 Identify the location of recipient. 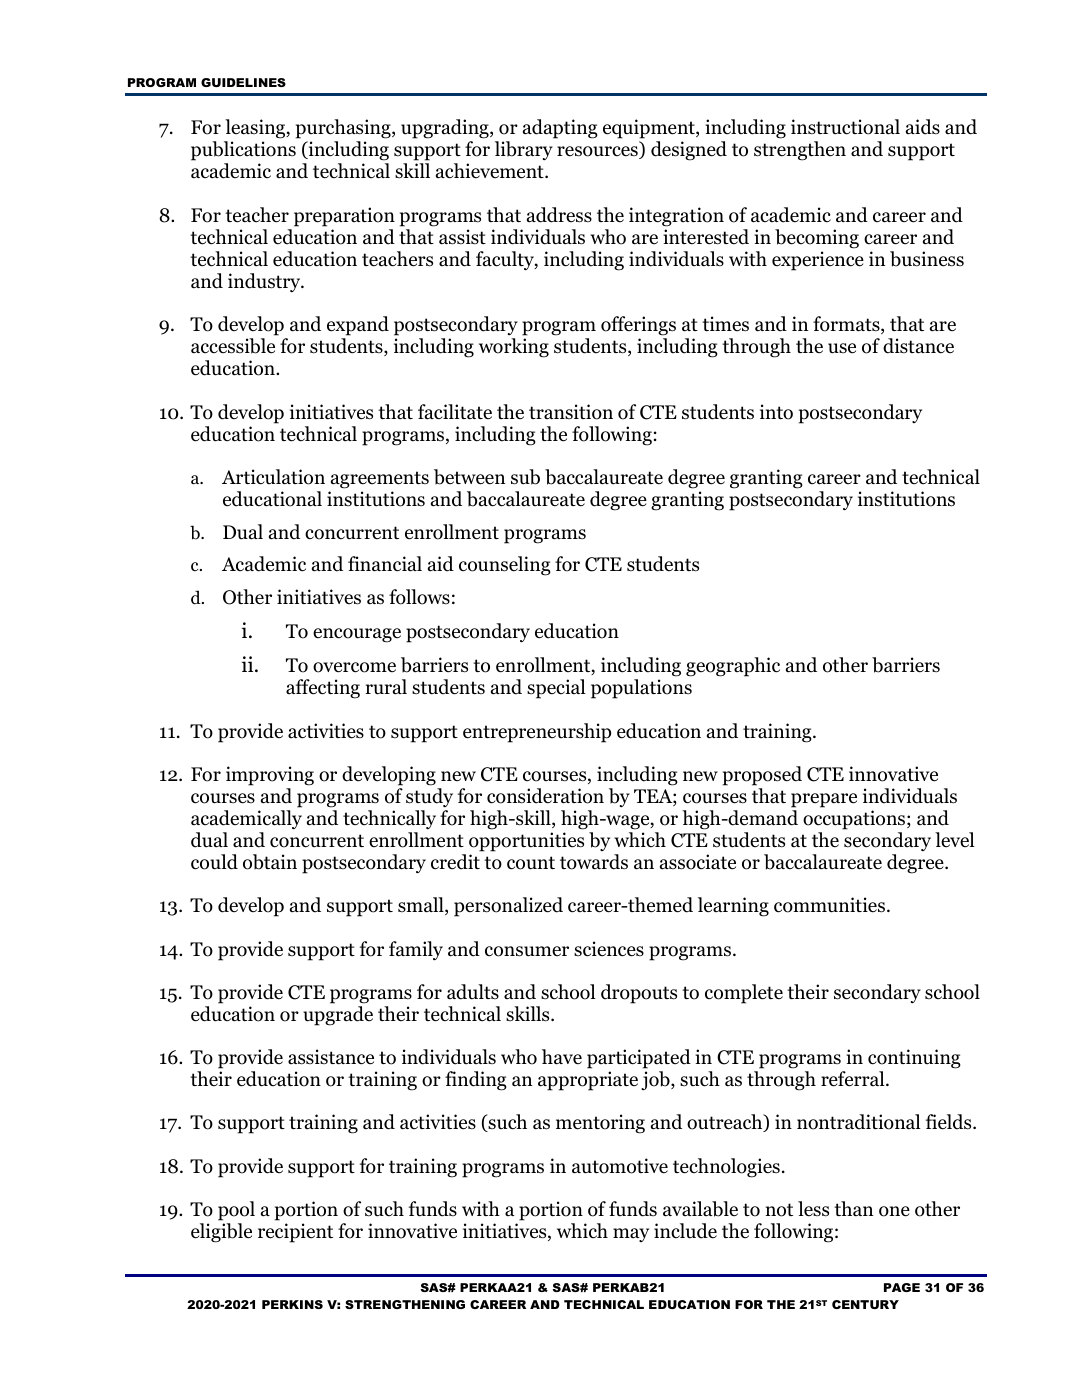
(295, 1233).
